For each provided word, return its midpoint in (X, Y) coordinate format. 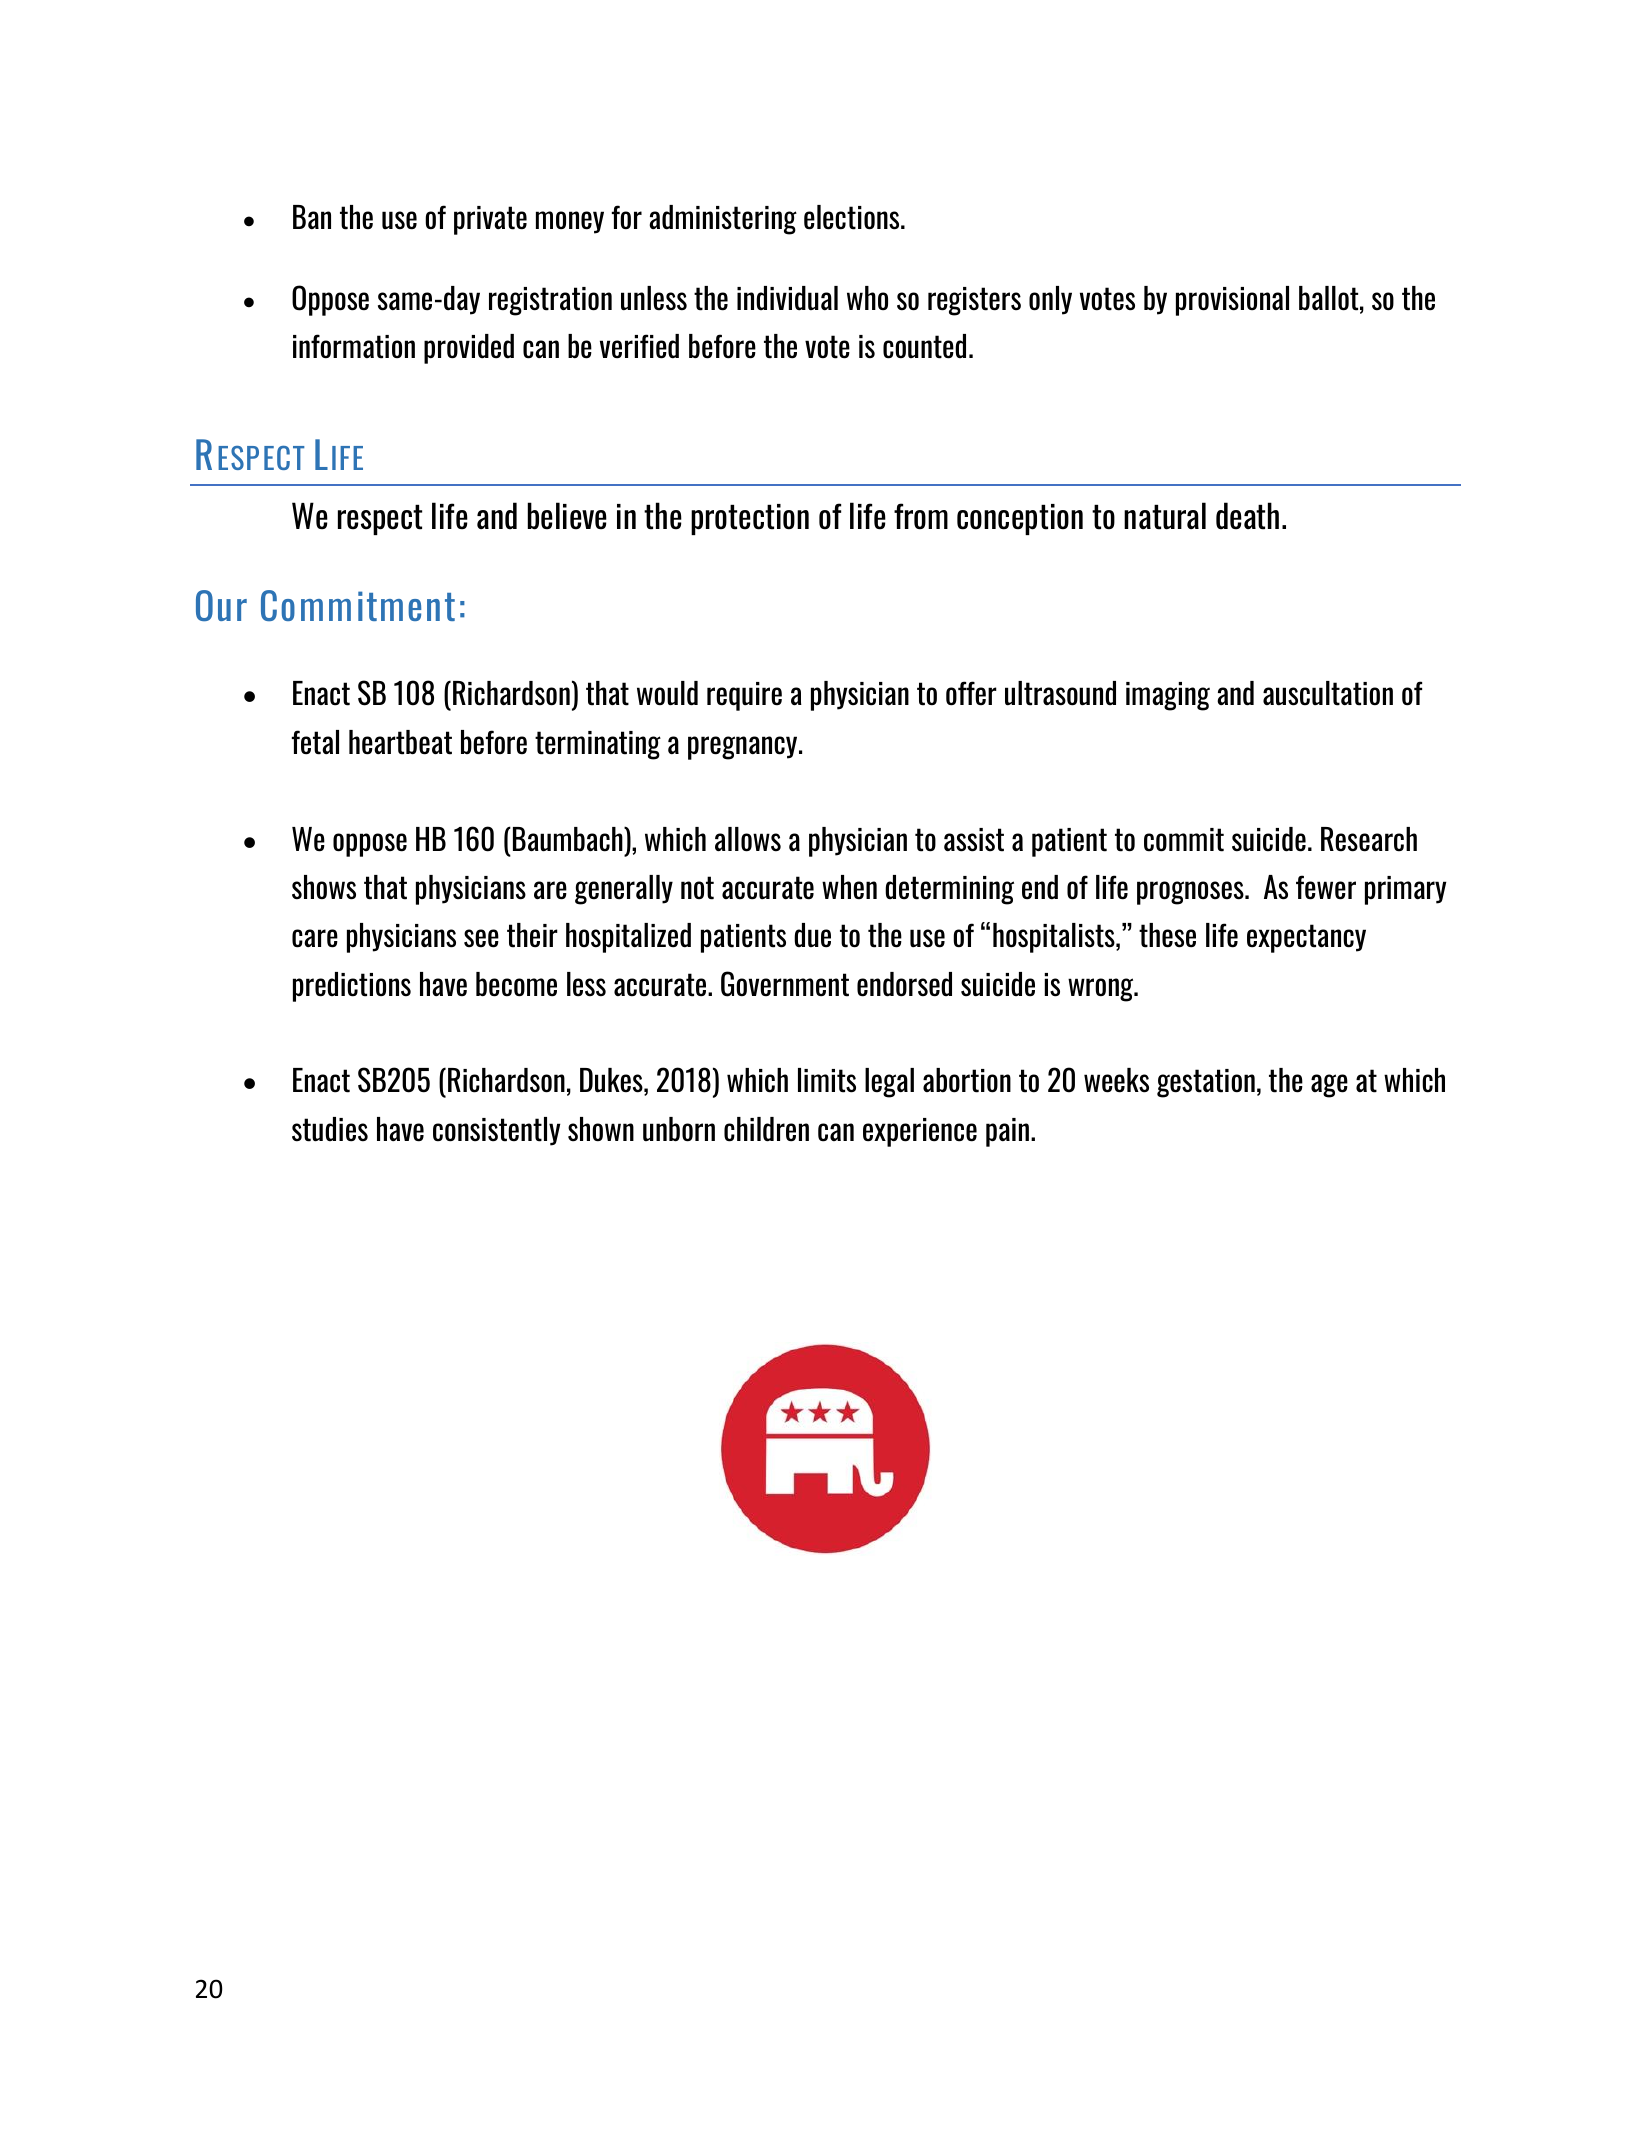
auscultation (1328, 693)
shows (324, 887)
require (744, 696)
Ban (312, 217)
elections (853, 217)
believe (567, 516)
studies (330, 1129)
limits (827, 1080)
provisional (1232, 301)
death (1247, 516)
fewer (1326, 887)
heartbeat (400, 742)
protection (750, 519)
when (849, 887)
